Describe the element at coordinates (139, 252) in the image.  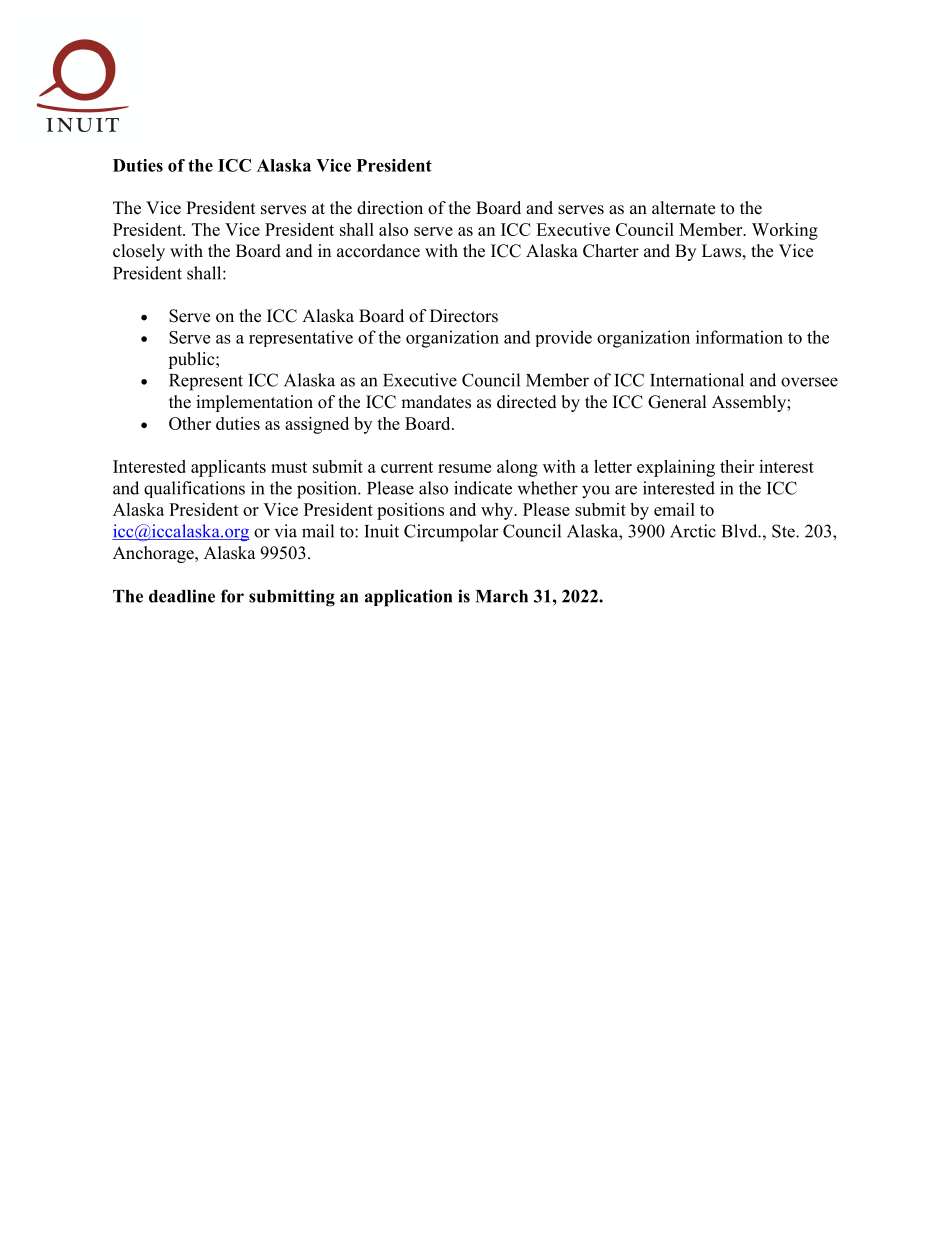
I see `closely` at that location.
